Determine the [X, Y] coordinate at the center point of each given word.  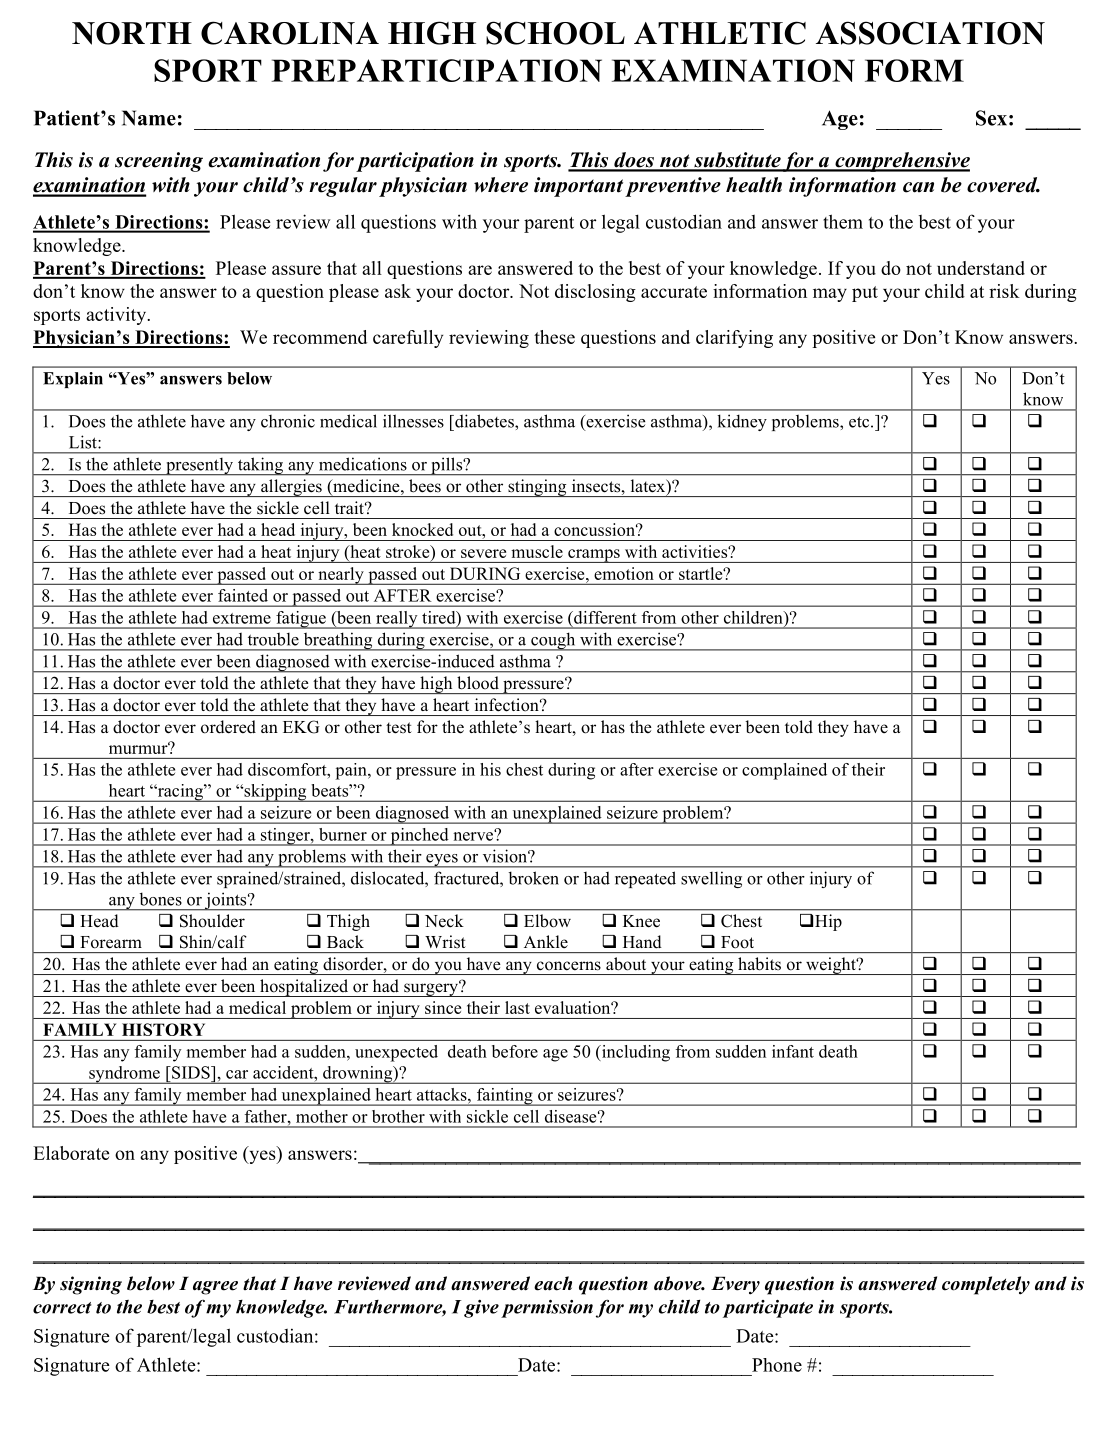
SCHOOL [555, 33]
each [553, 1283]
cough [553, 641]
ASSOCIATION [930, 33]
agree [215, 1288]
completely [986, 1285]
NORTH [132, 33]
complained [784, 771]
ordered [228, 727]
